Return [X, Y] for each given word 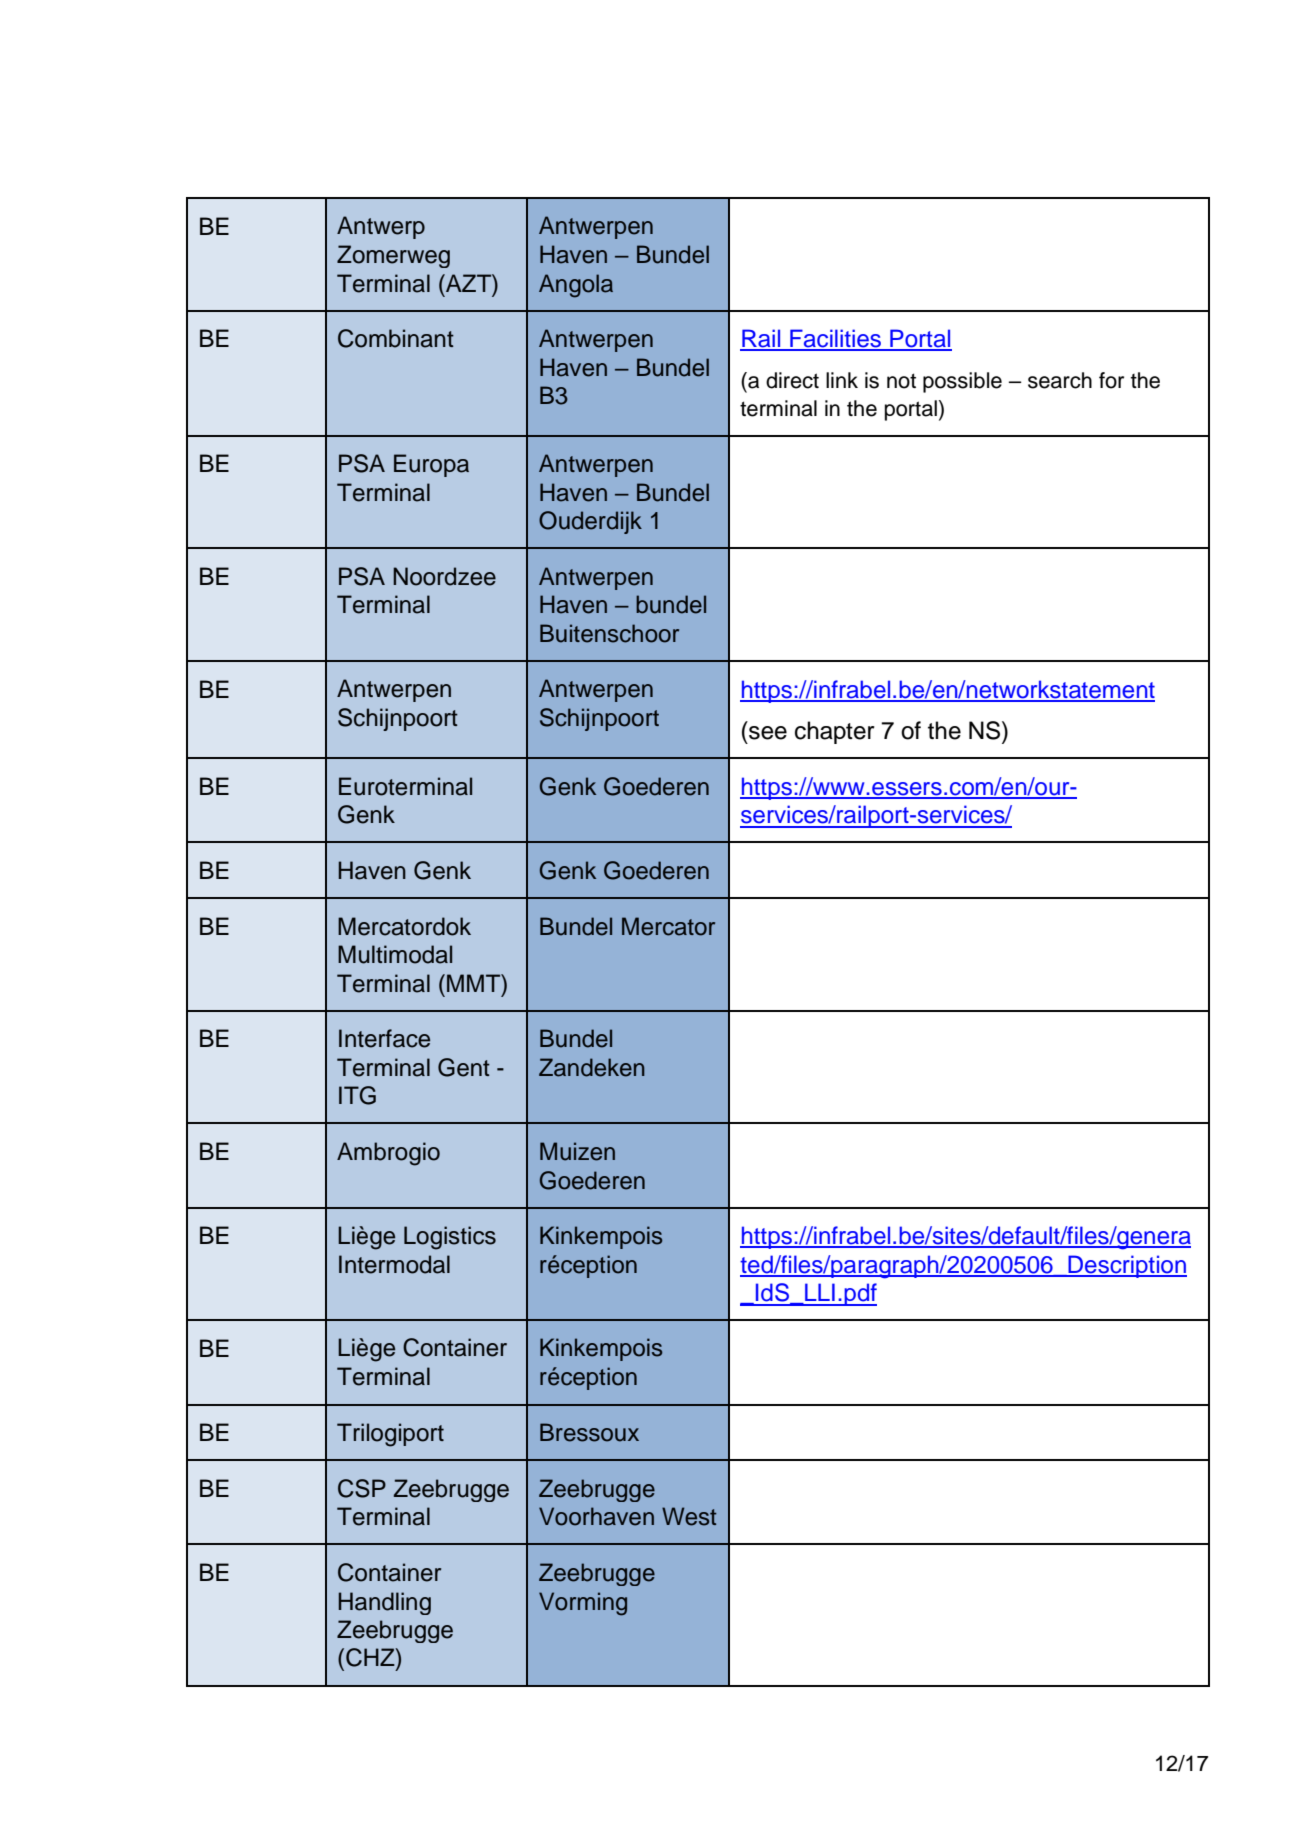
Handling [384, 1603]
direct [792, 380]
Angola [576, 286]
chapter [835, 732]
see [768, 733]
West [689, 1516]
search [1060, 380]
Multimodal [395, 954]
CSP [362, 1488]
